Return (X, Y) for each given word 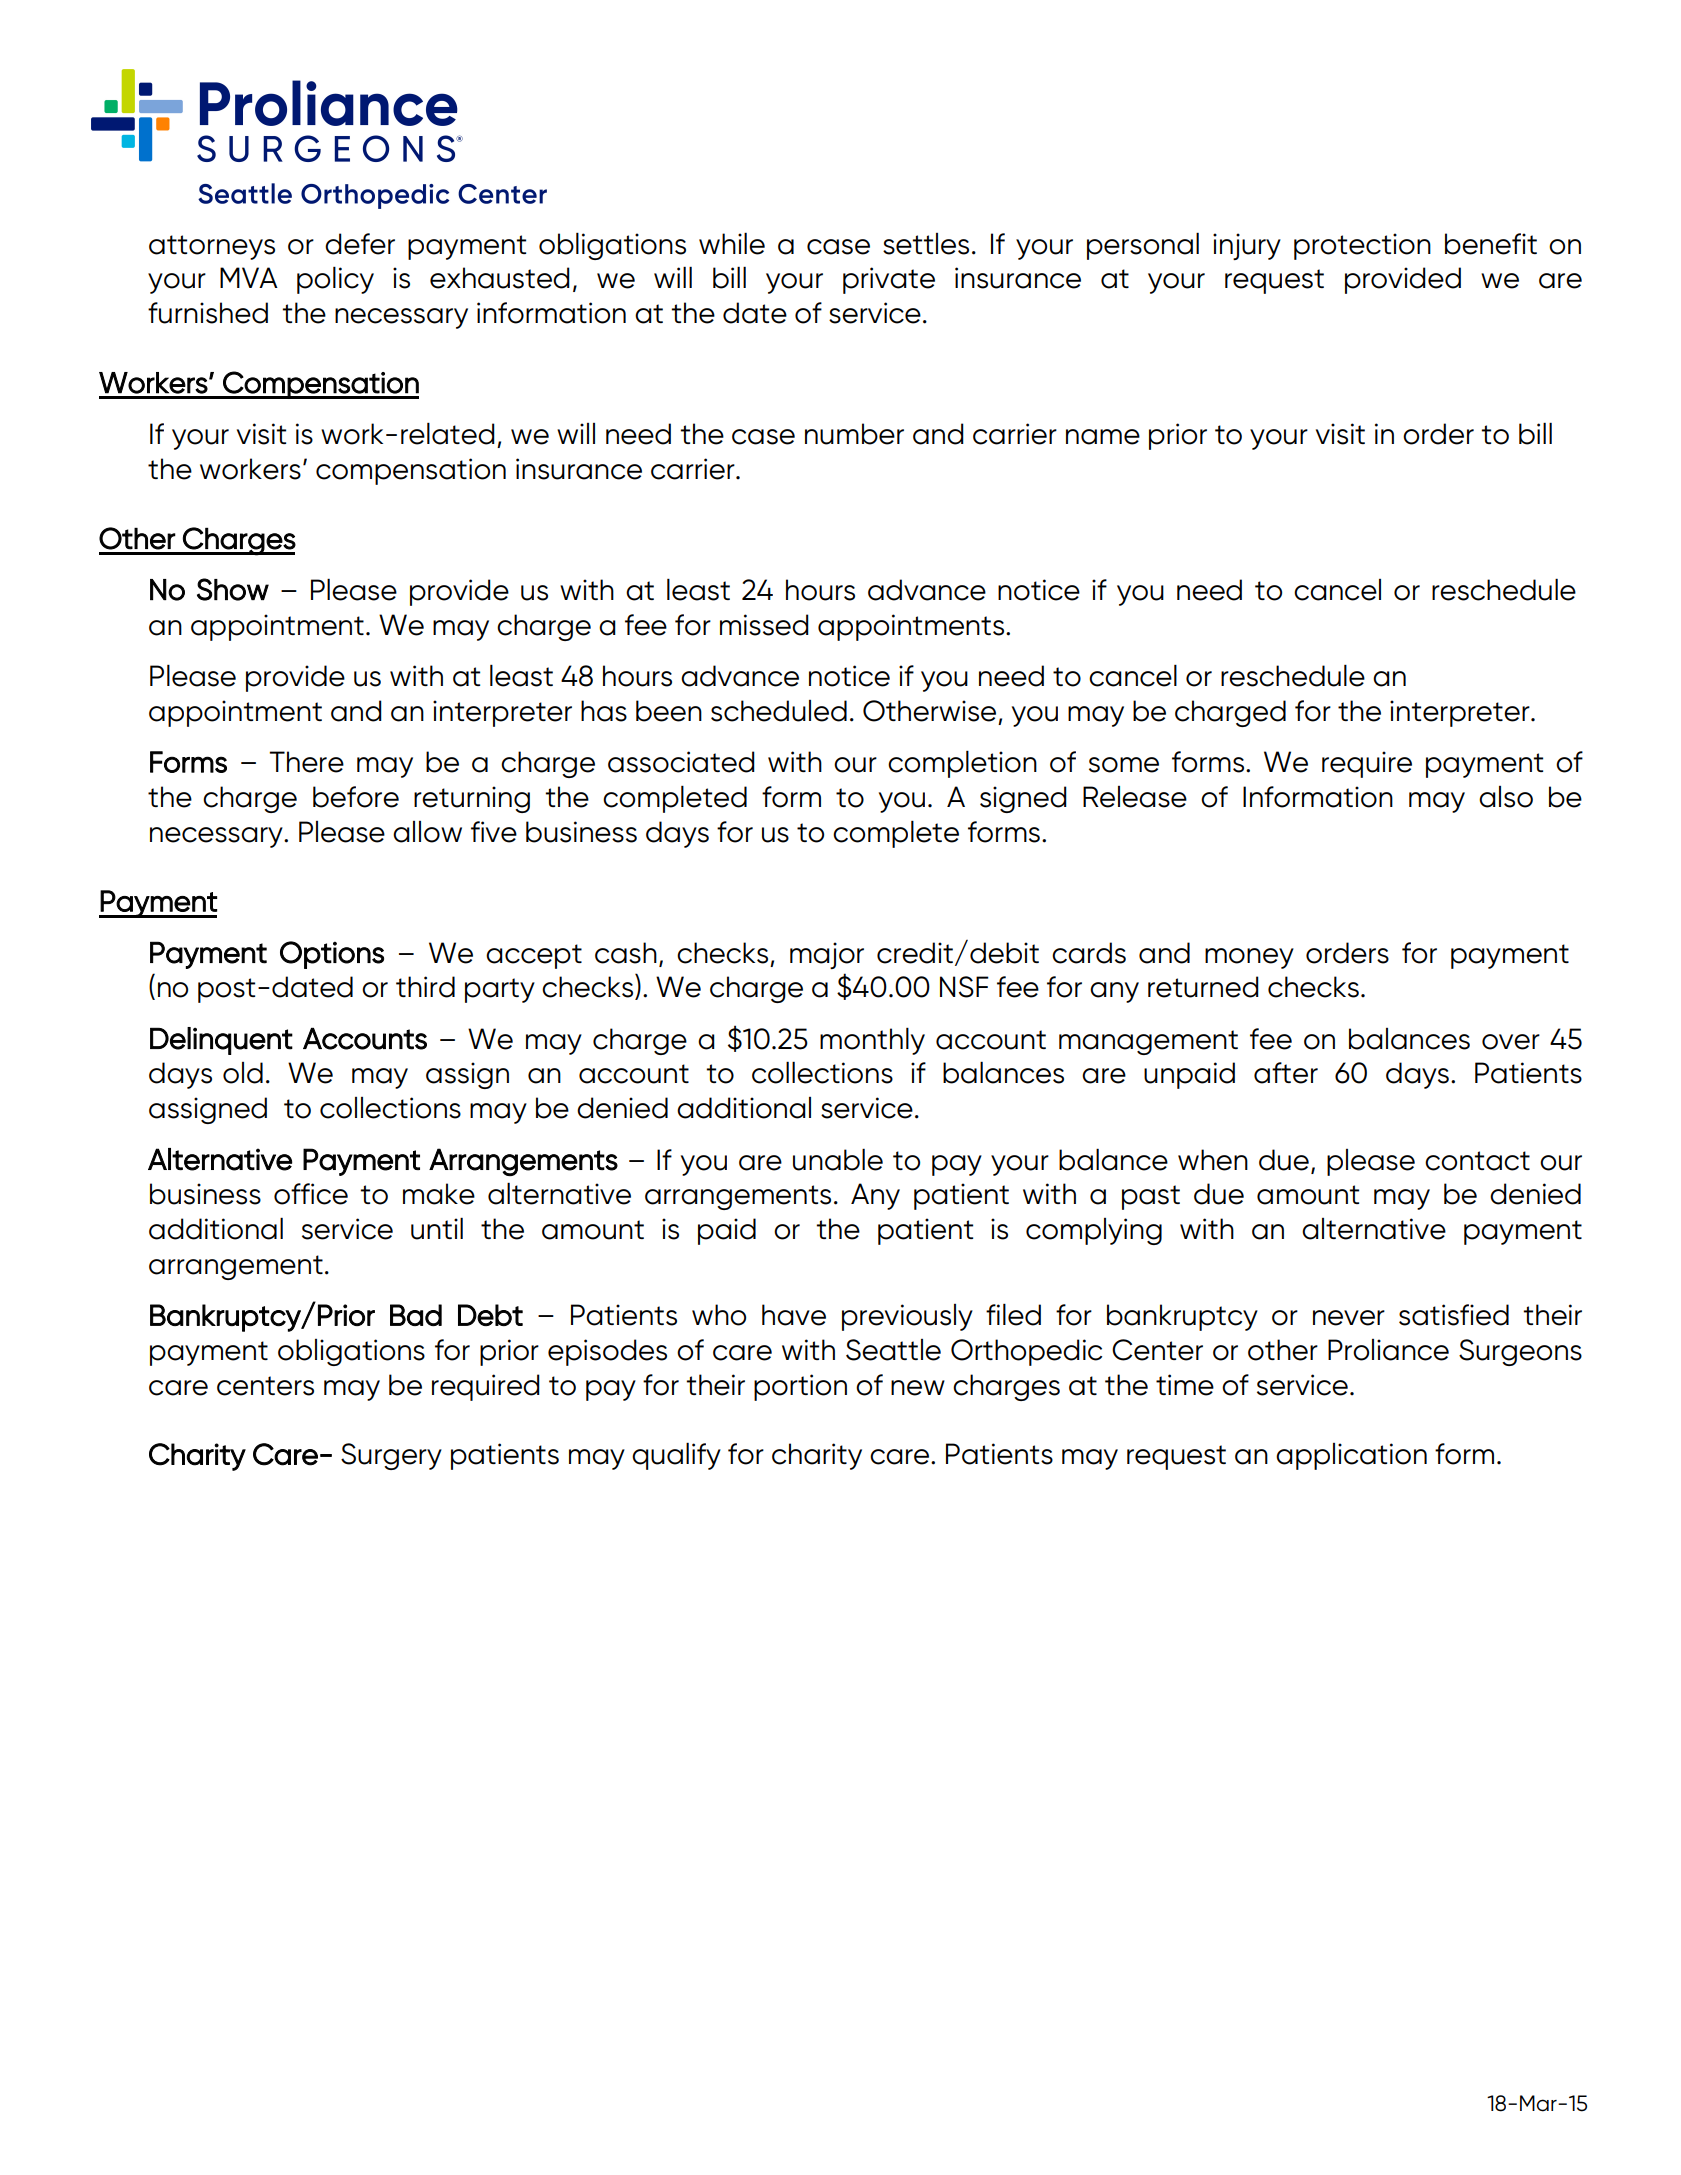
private (889, 280)
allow (427, 832)
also (1506, 797)
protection (1362, 246)
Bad (416, 1315)
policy (335, 280)
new (918, 1388)
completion (962, 764)
